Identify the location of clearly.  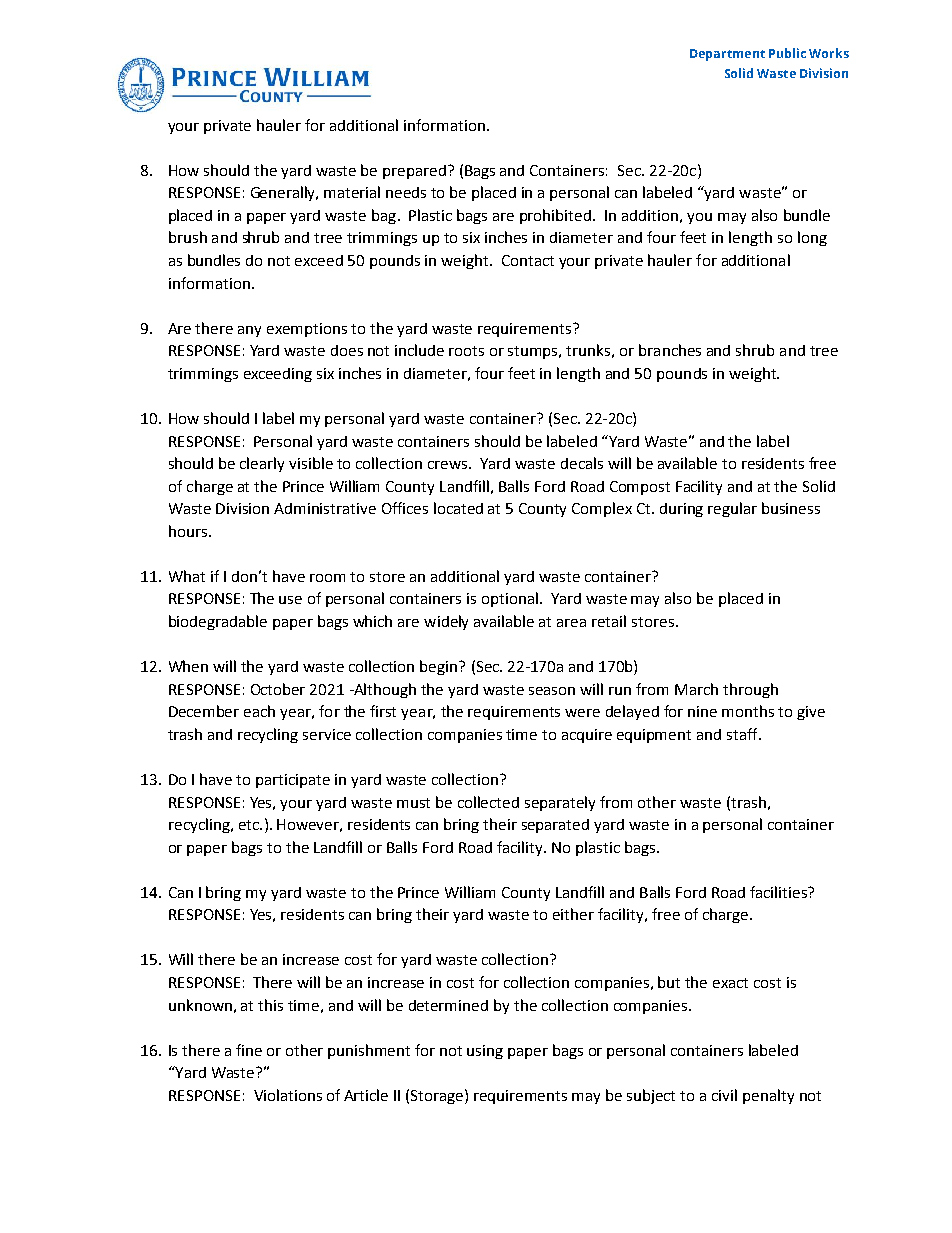
(262, 464).
